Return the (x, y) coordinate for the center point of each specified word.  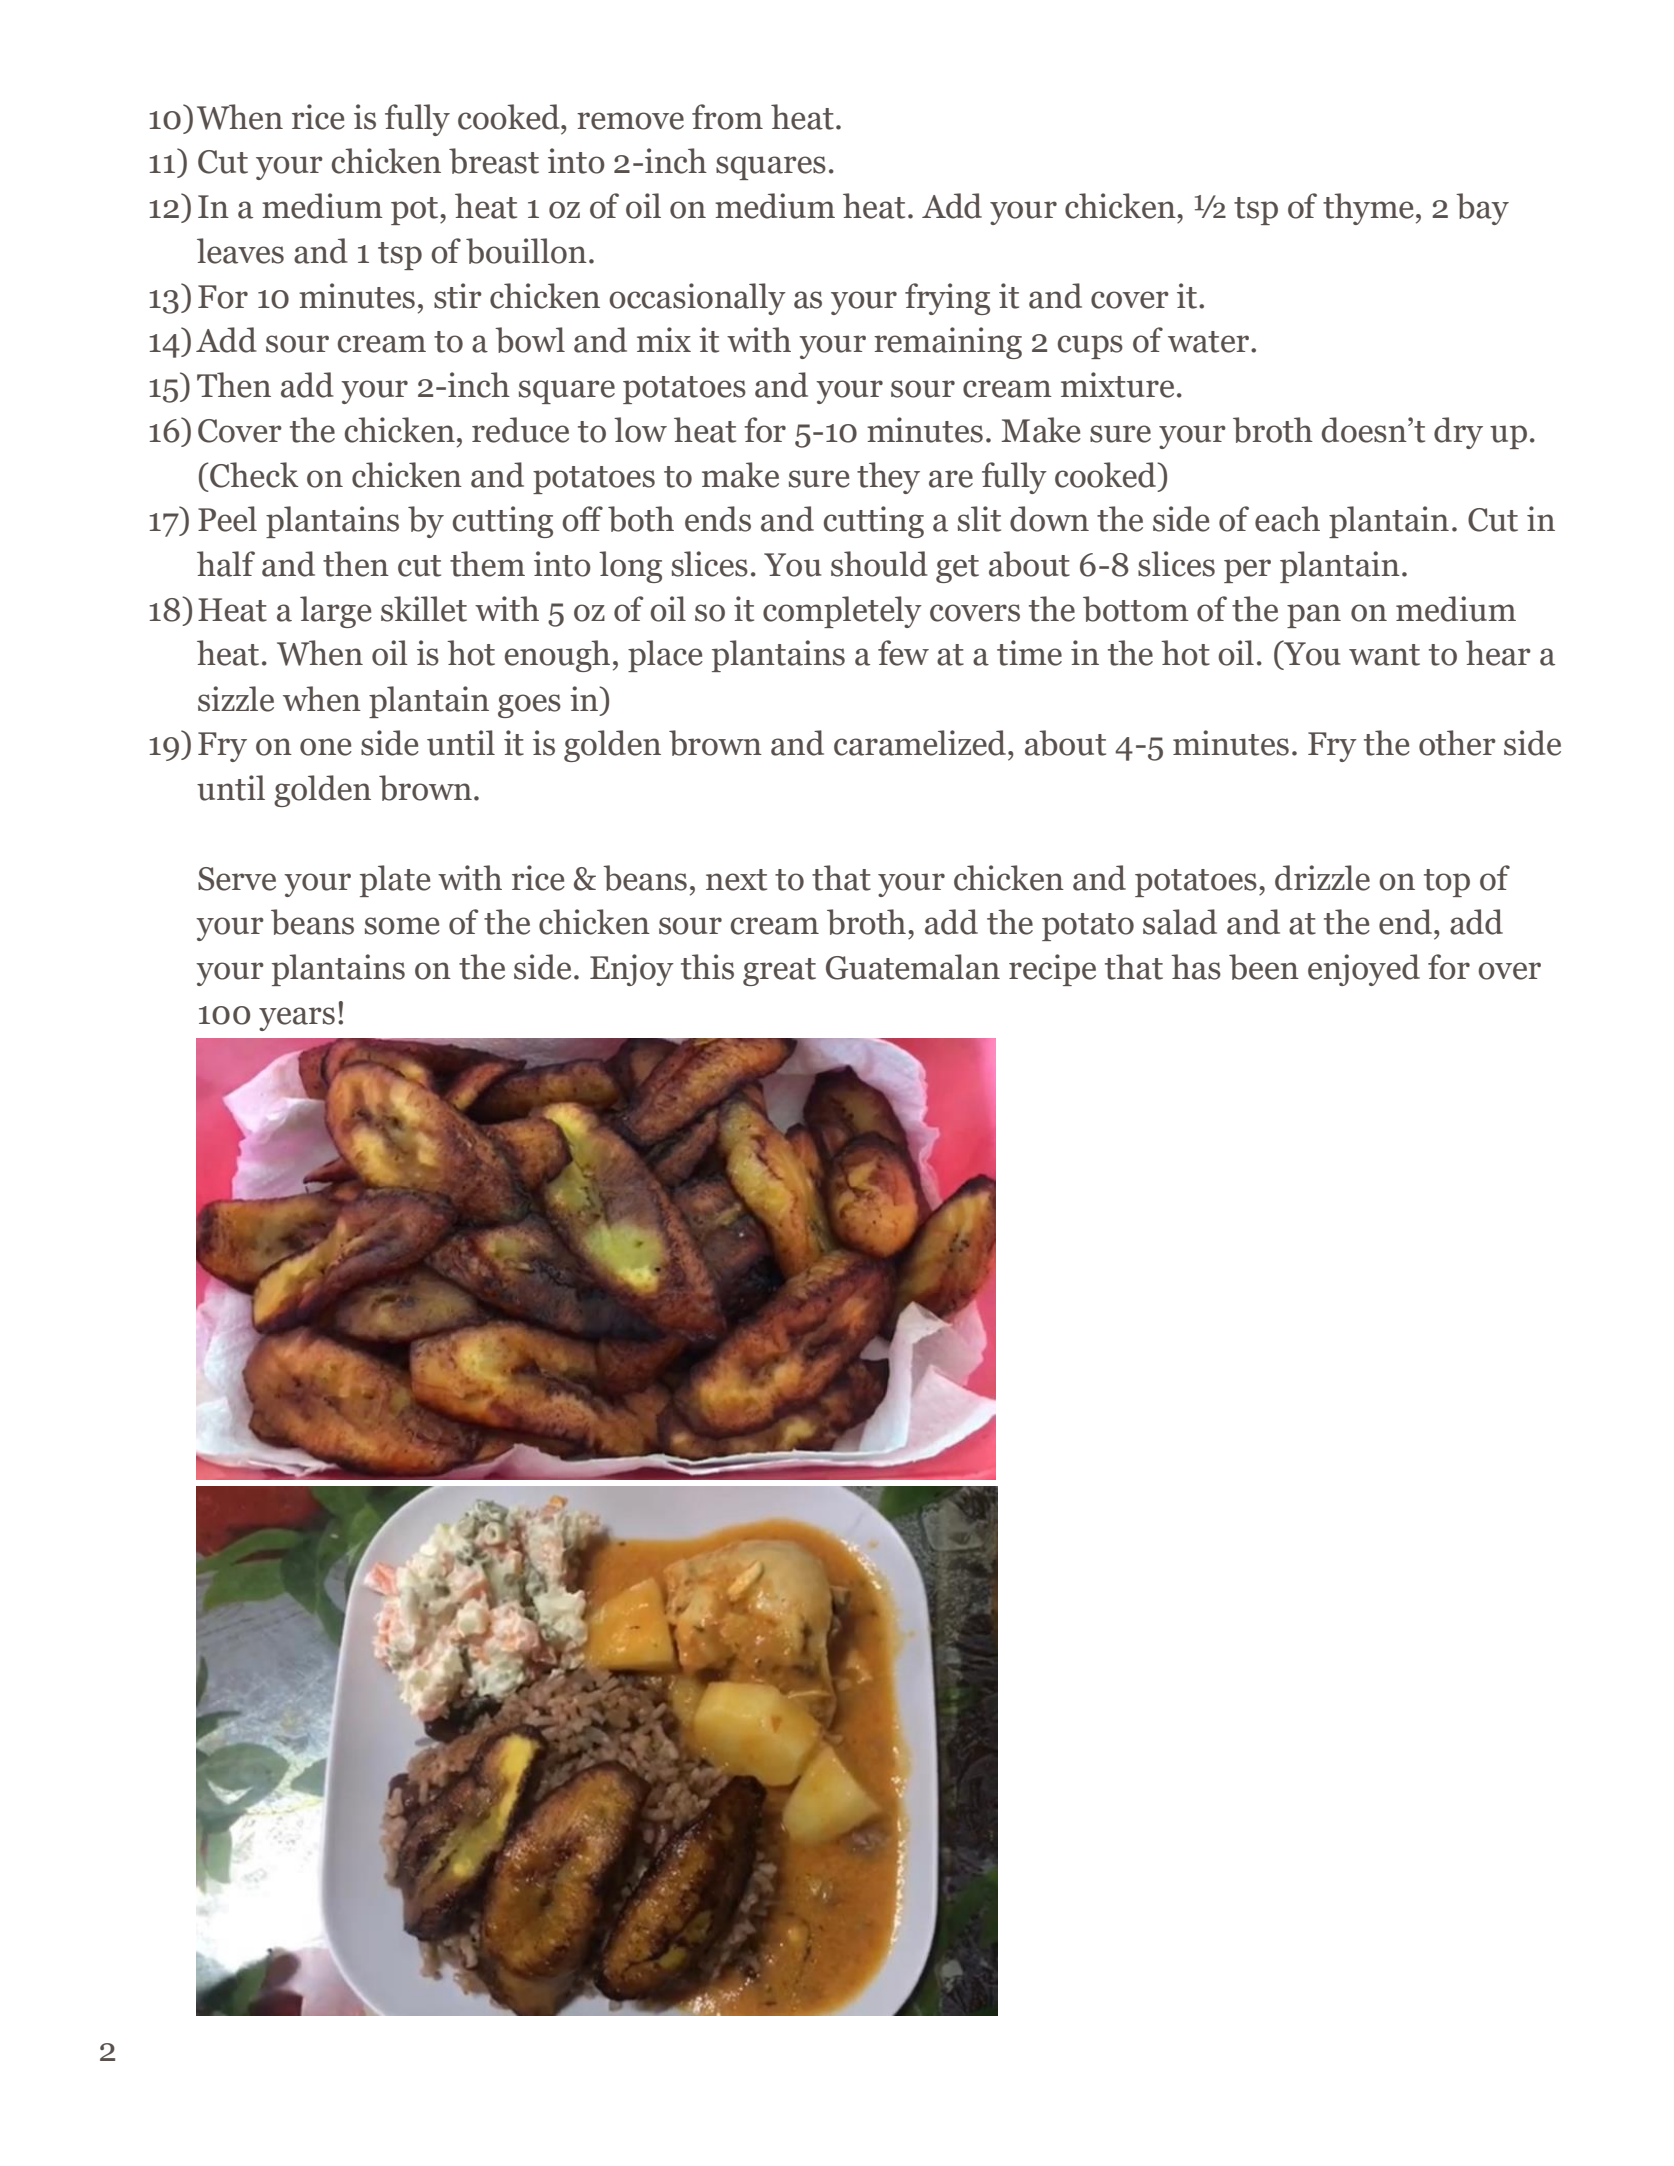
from (727, 117)
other (1457, 743)
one (326, 747)
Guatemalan (913, 967)
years (297, 1019)
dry (1458, 433)
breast (494, 161)
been (1264, 967)
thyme (1368, 209)
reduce (520, 430)
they (888, 478)
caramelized (920, 743)
